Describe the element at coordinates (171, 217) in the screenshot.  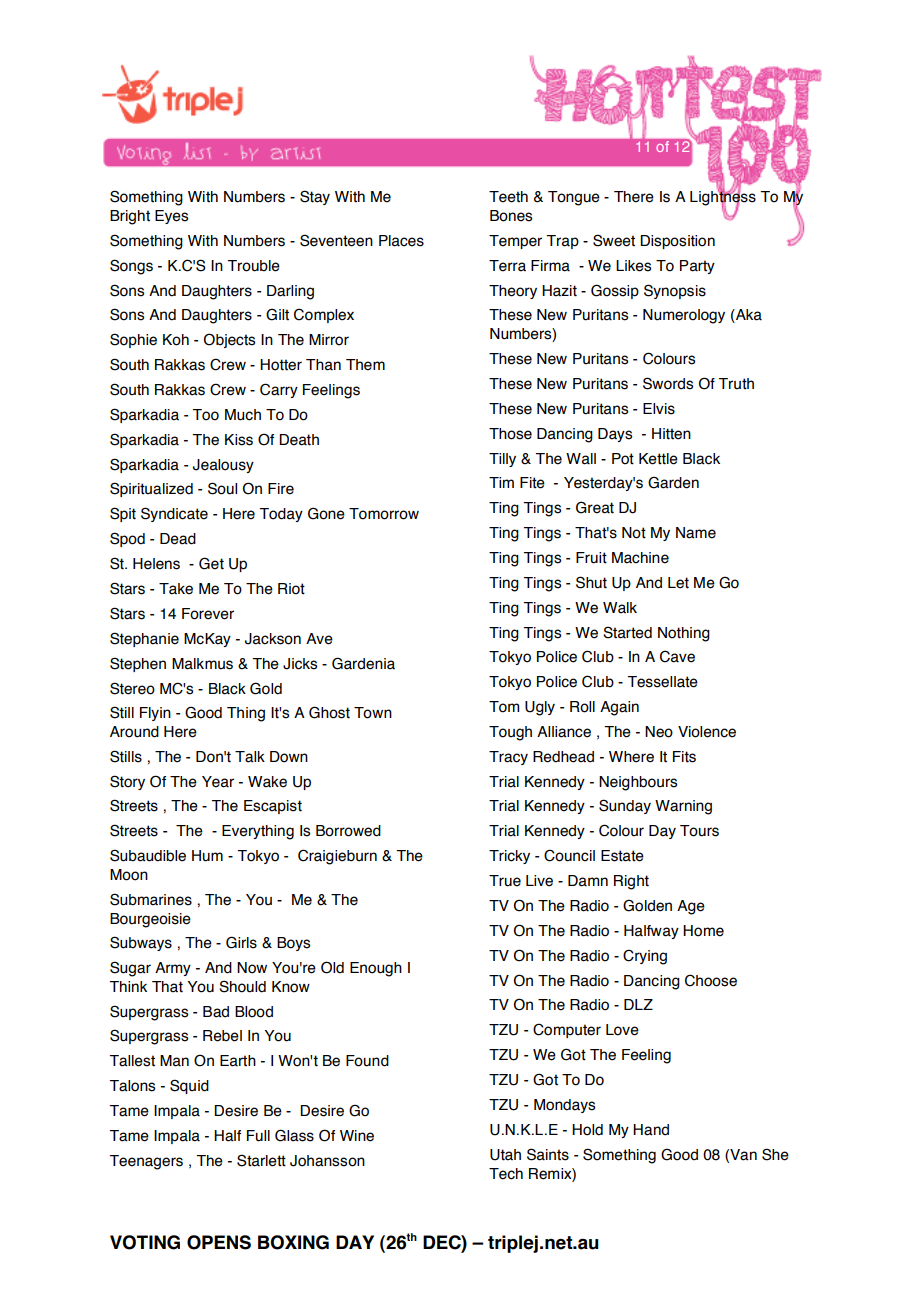
I see `Eyes` at that location.
